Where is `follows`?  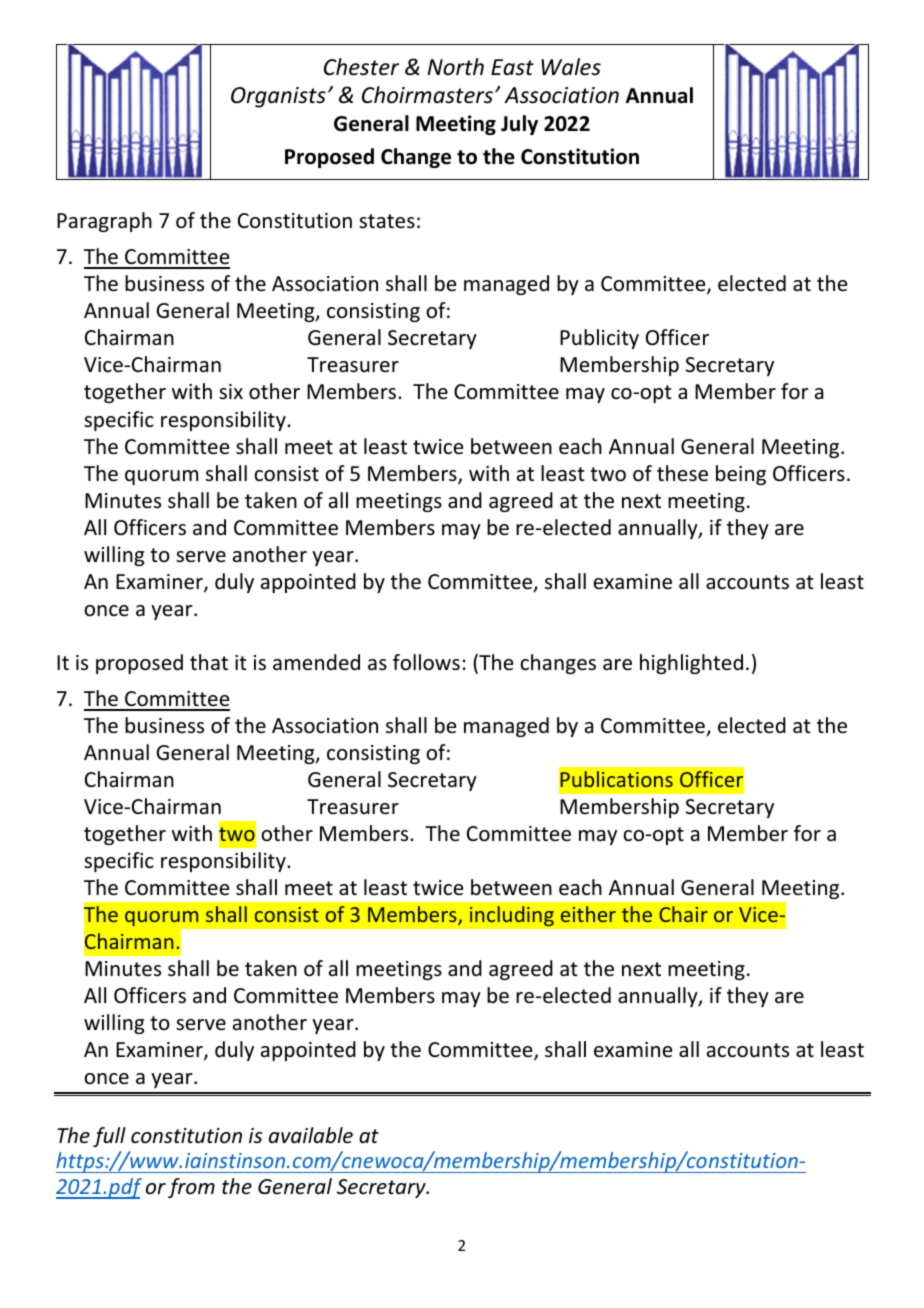
follows is located at coordinates (426, 662).
